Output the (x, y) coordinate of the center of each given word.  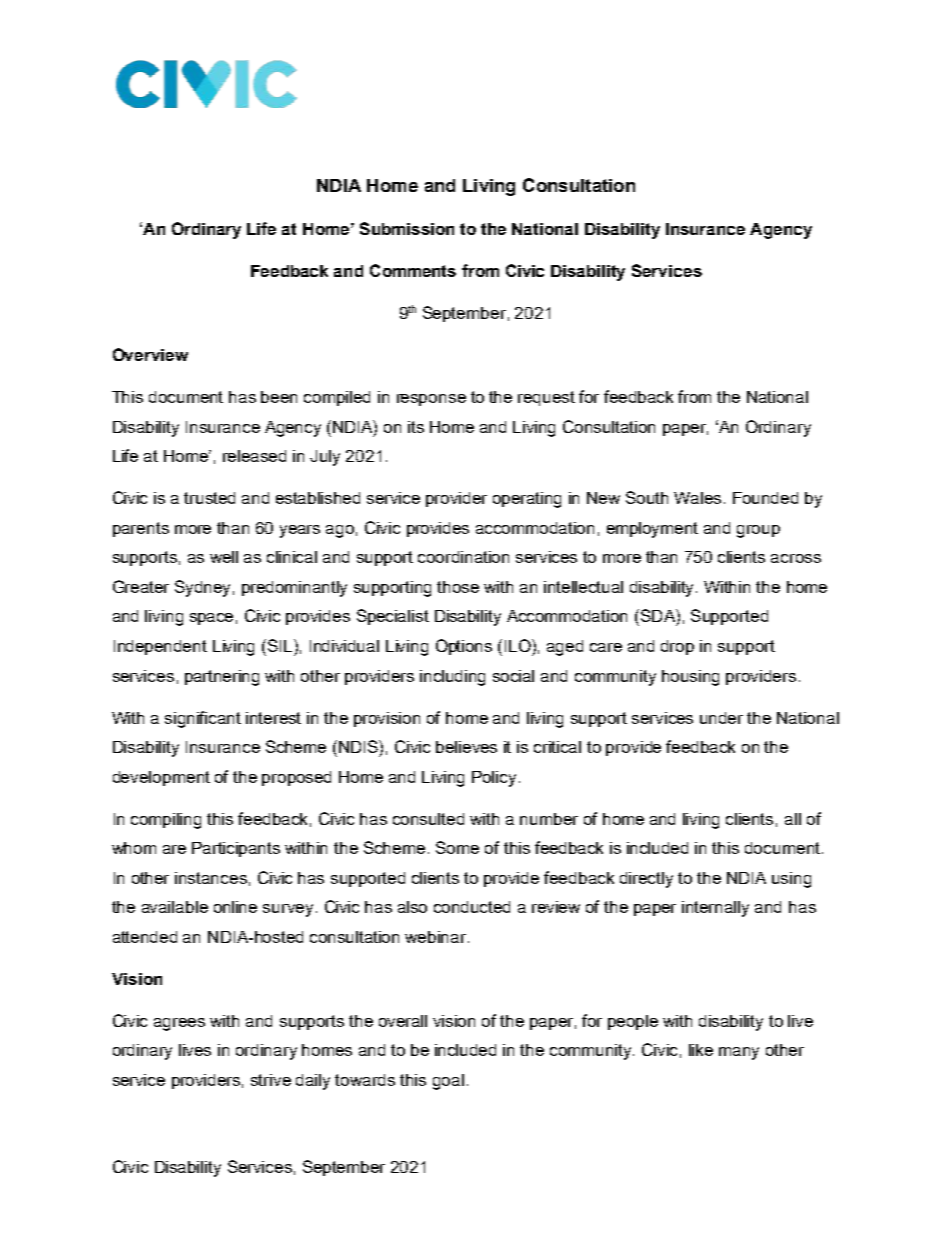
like (701, 1050)
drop (677, 647)
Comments (413, 270)
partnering (222, 678)
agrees (179, 1024)
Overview (150, 354)
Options (464, 647)
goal (448, 1082)
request (546, 398)
